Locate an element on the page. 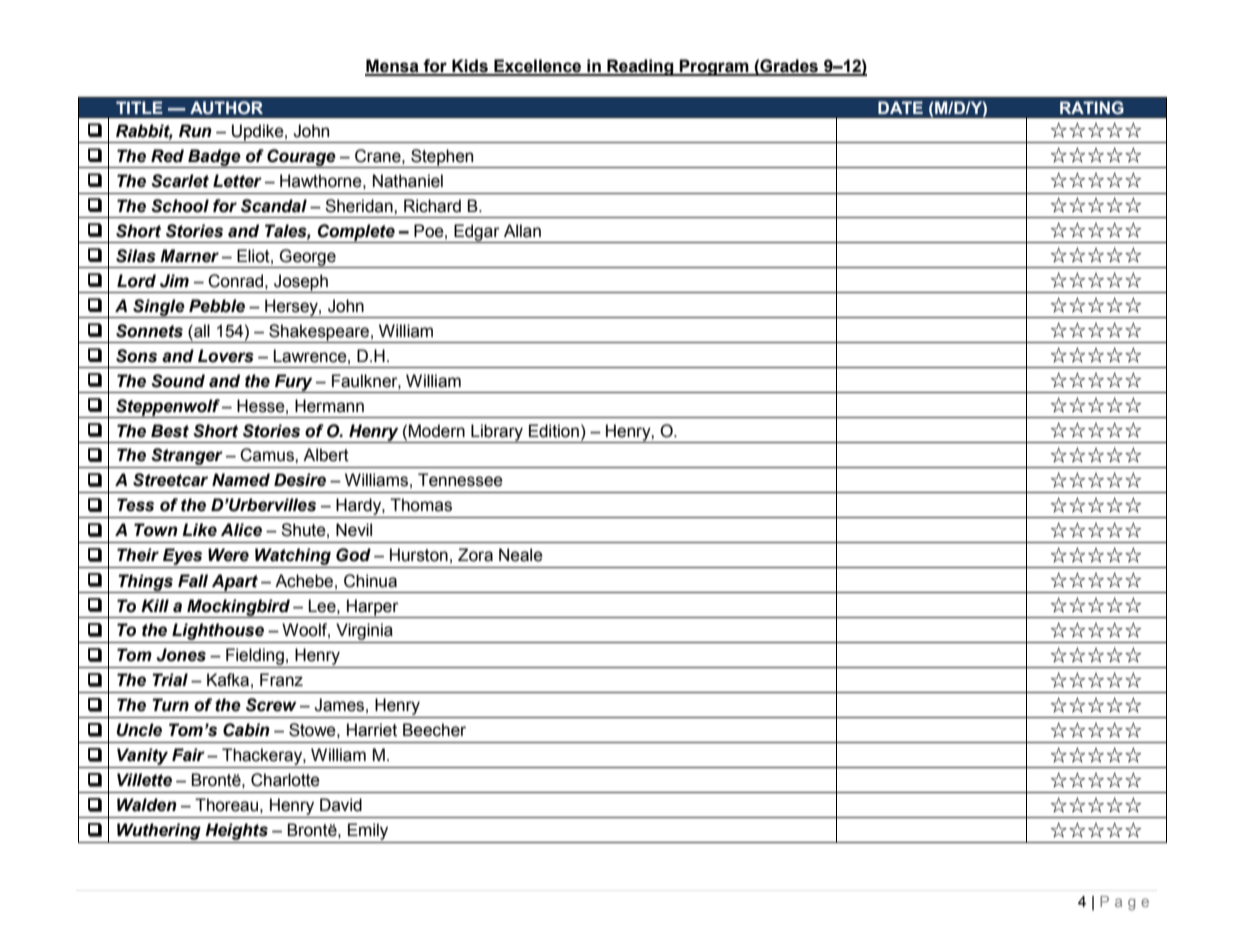 This document has height=952, width=1233. Heights is located at coordinates (236, 831).
